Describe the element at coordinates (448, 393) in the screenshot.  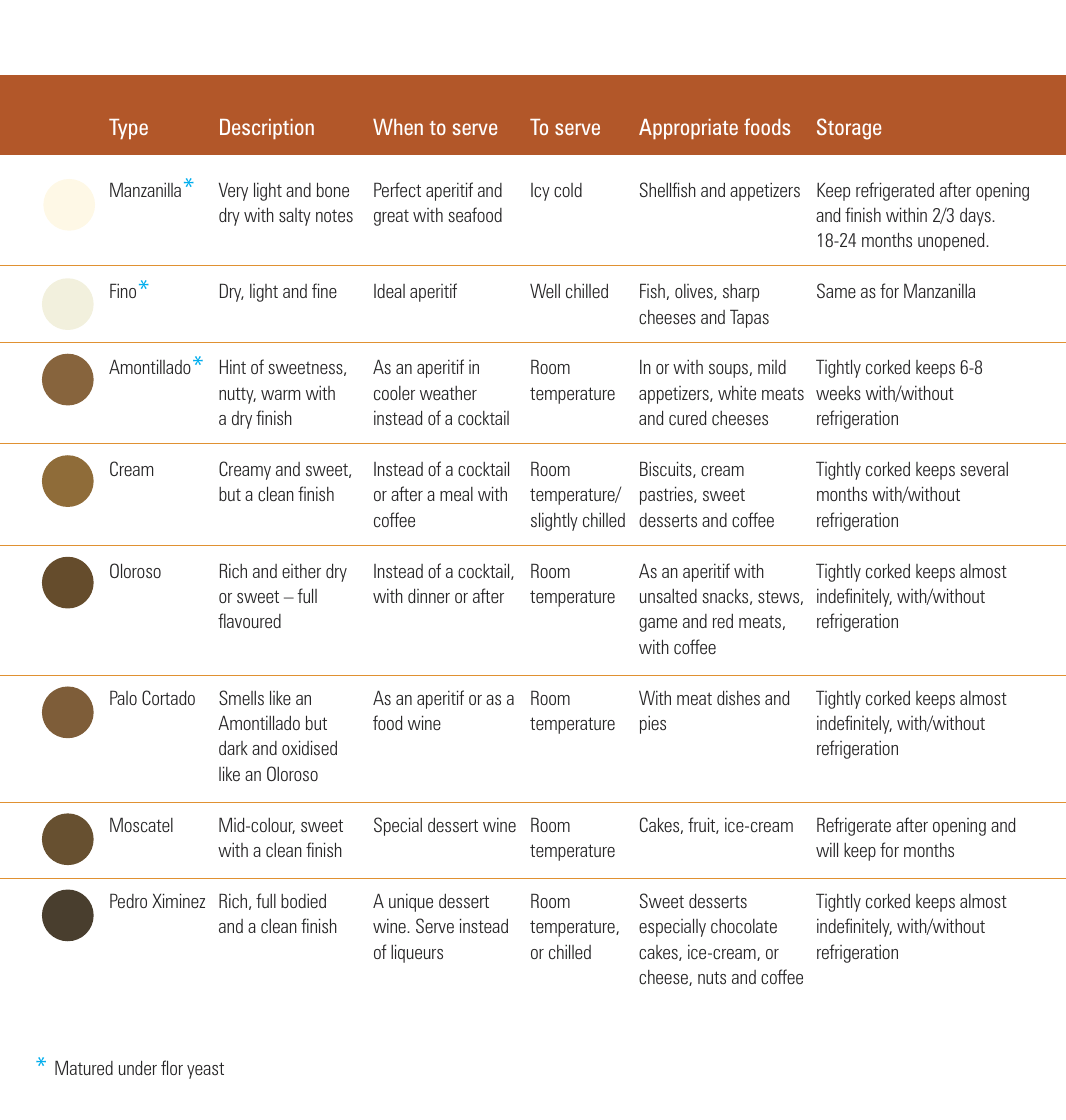
I see `weather` at that location.
